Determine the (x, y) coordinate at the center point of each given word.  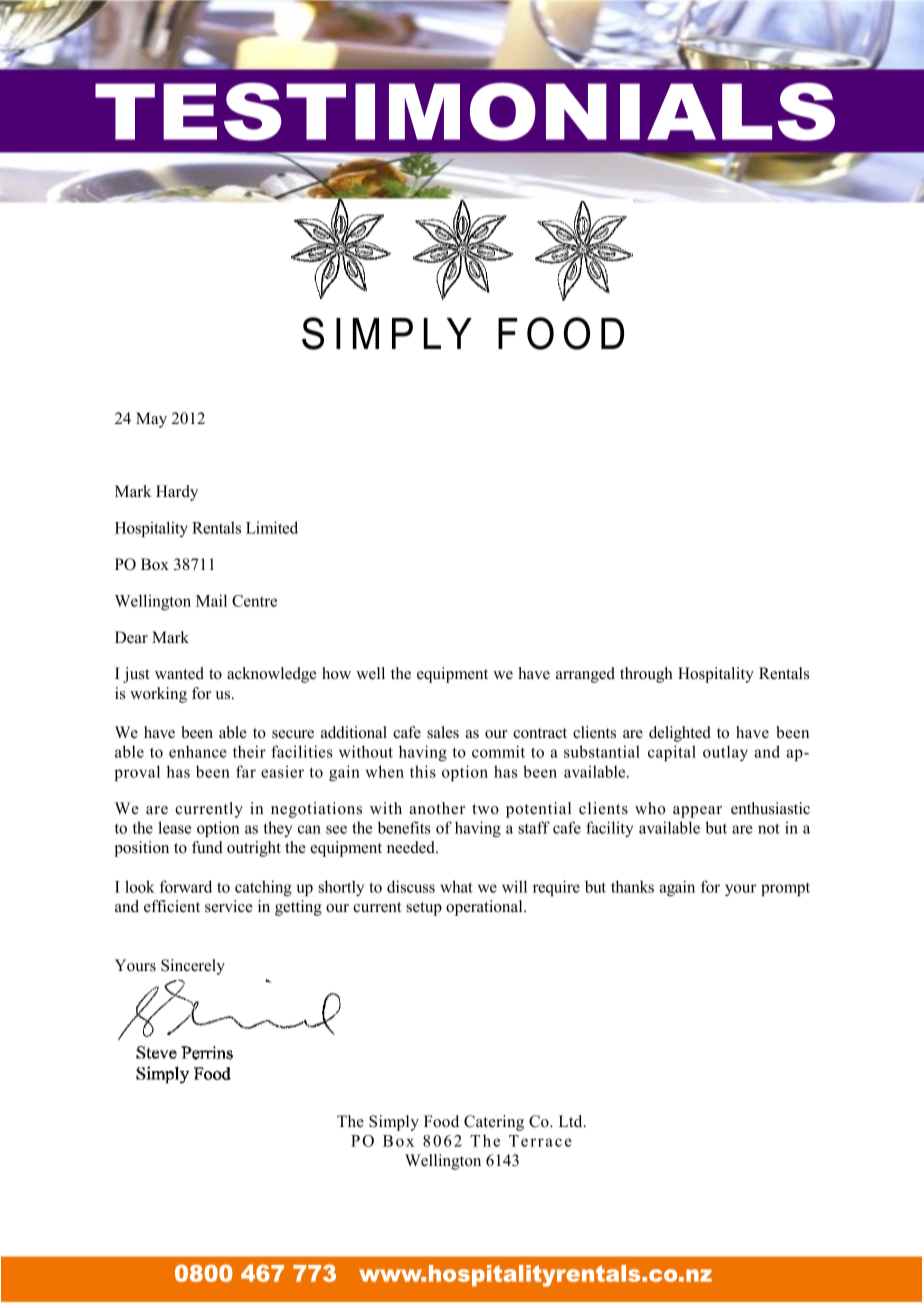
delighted (680, 734)
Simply (394, 1123)
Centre (254, 601)
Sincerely (193, 967)
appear (697, 812)
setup (424, 909)
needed (412, 847)
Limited (272, 527)
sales (443, 732)
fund (207, 847)
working (158, 695)
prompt (785, 889)
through (646, 675)
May (151, 420)
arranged (585, 675)
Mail (211, 600)
